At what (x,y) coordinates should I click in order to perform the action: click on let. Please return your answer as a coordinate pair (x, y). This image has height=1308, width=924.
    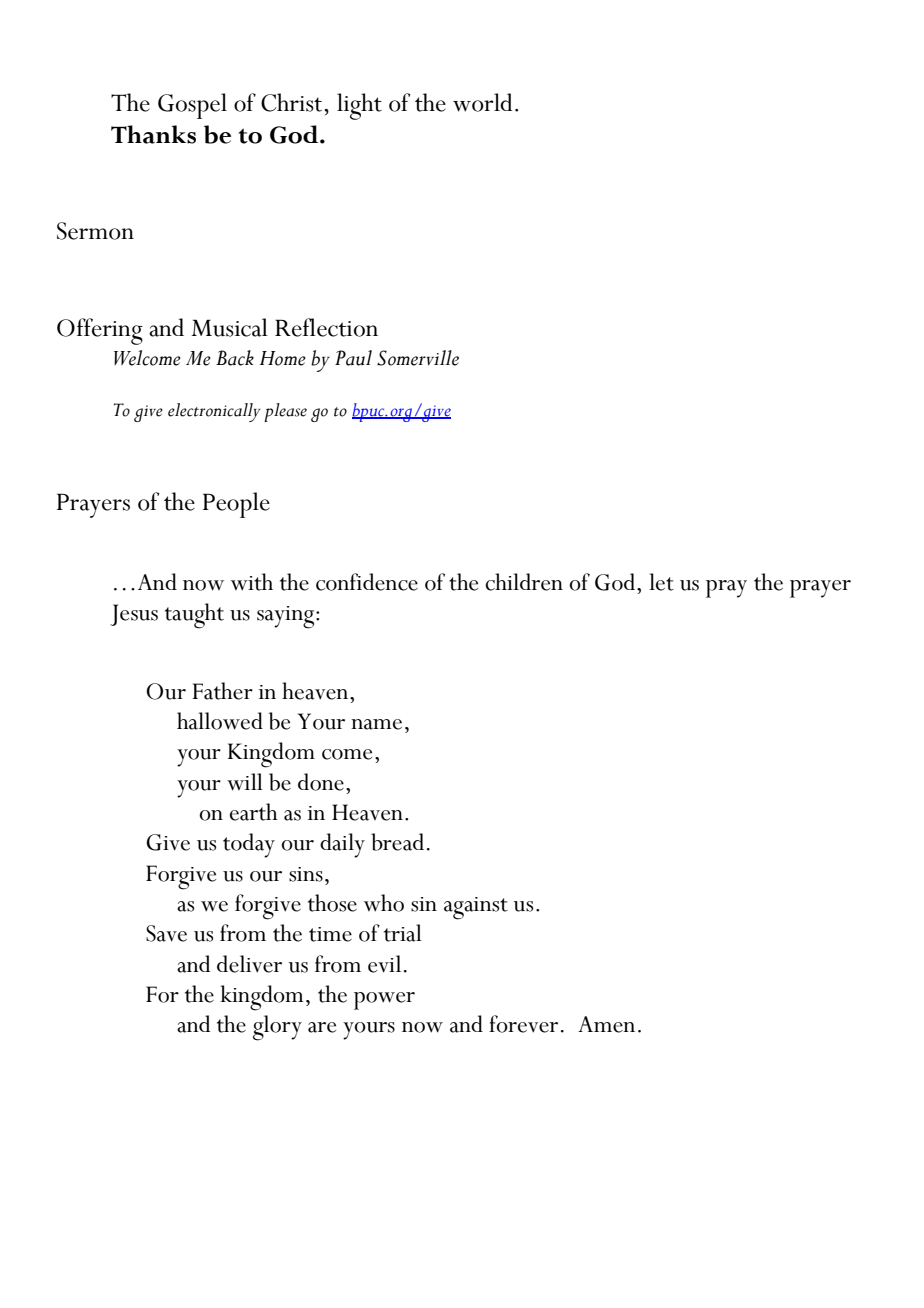
    Looking at the image, I should click on (661, 582).
